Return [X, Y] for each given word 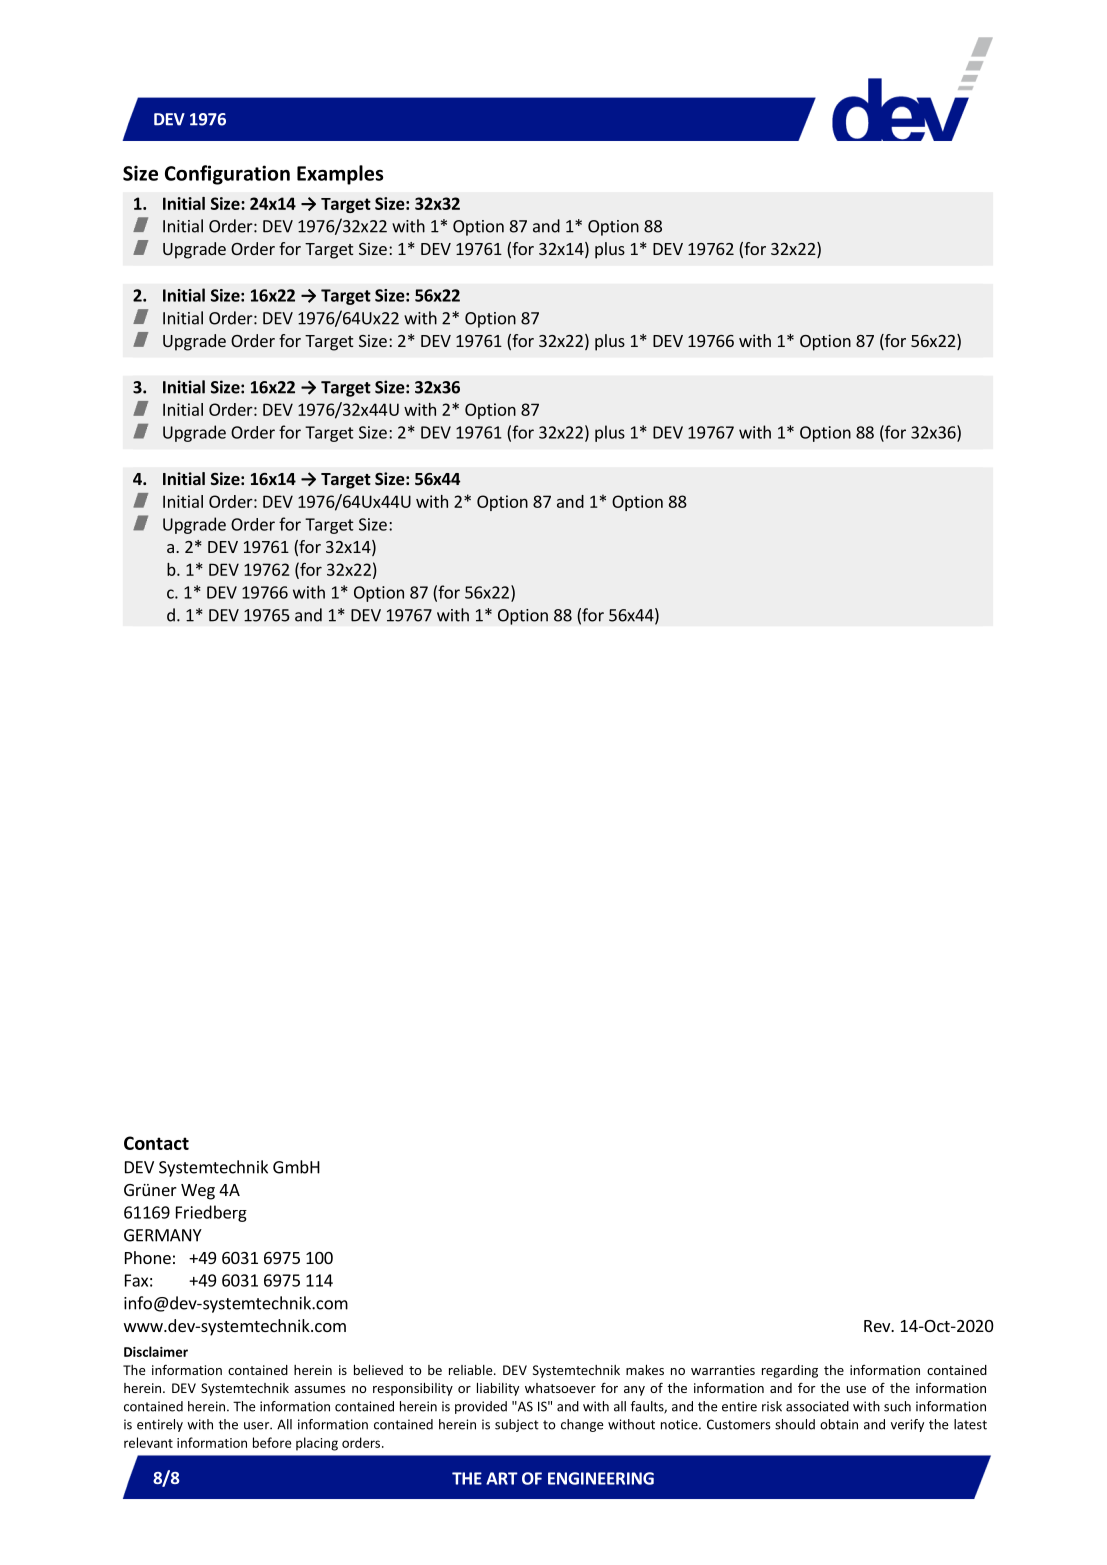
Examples [340, 175]
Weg [198, 1192]
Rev [878, 1326]
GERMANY [163, 1235]
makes [645, 1370]
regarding [790, 1371]
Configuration [227, 175]
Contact [156, 1143]
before [272, 1442]
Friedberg [211, 1213]
